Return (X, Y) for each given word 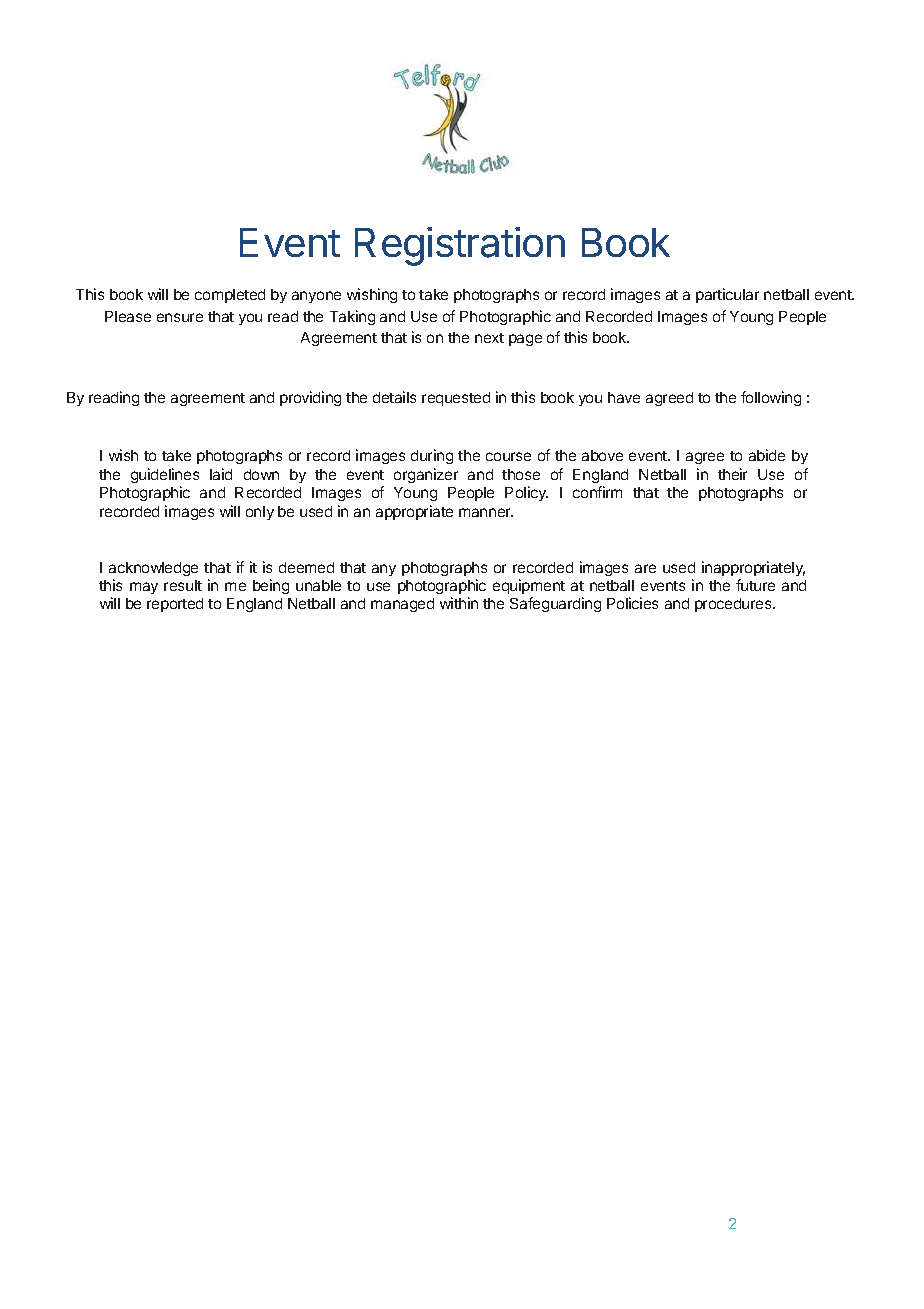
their (732, 474)
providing (310, 398)
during (432, 456)
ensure (180, 317)
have (624, 397)
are (645, 568)
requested (456, 399)
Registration (460, 246)
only (260, 513)
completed (230, 296)
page (525, 340)
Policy (526, 493)
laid (221, 474)
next (489, 338)
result (183, 585)
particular (727, 295)
